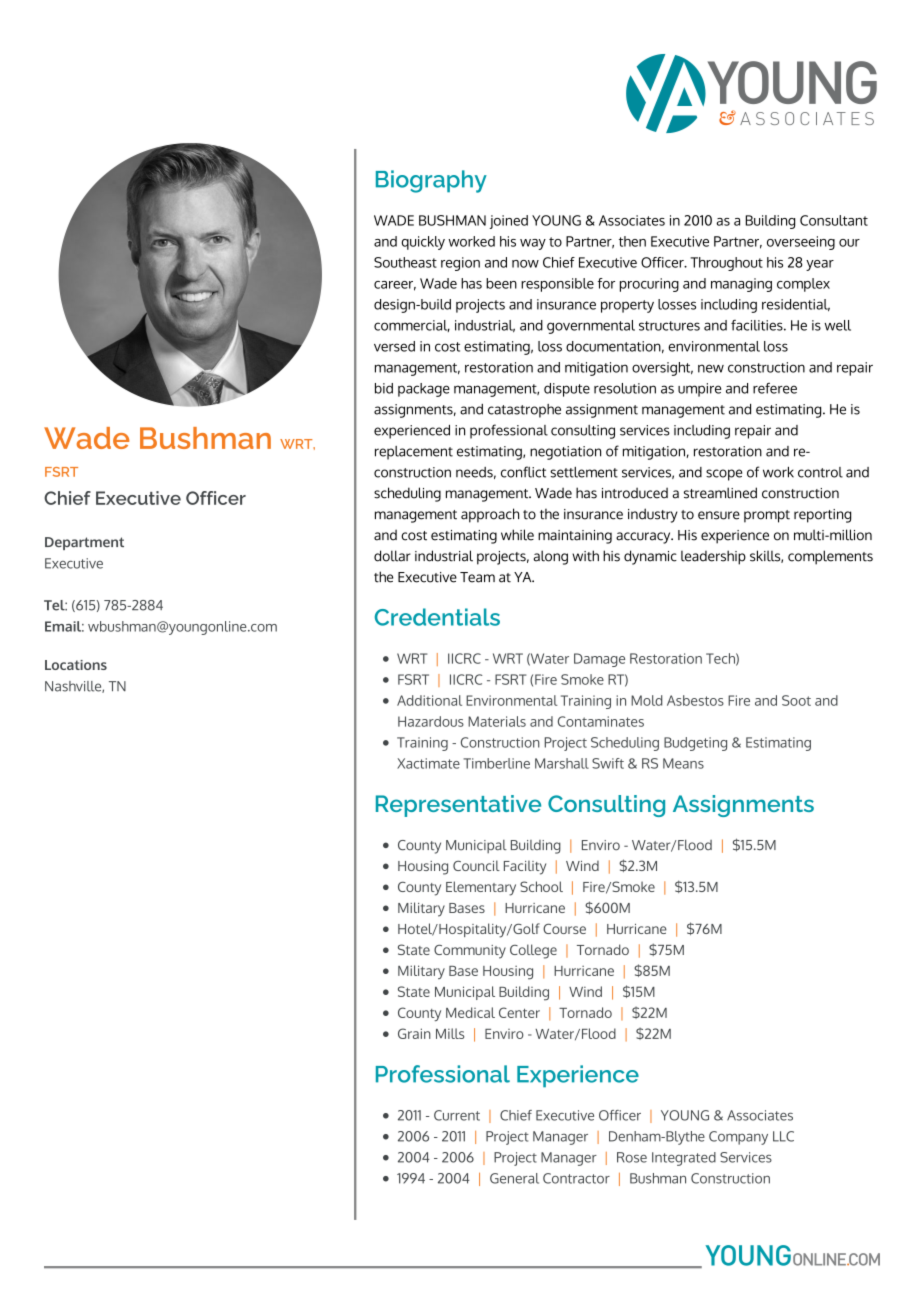 This image has width=924, height=1308. I want to click on Soot, so click(796, 700).
